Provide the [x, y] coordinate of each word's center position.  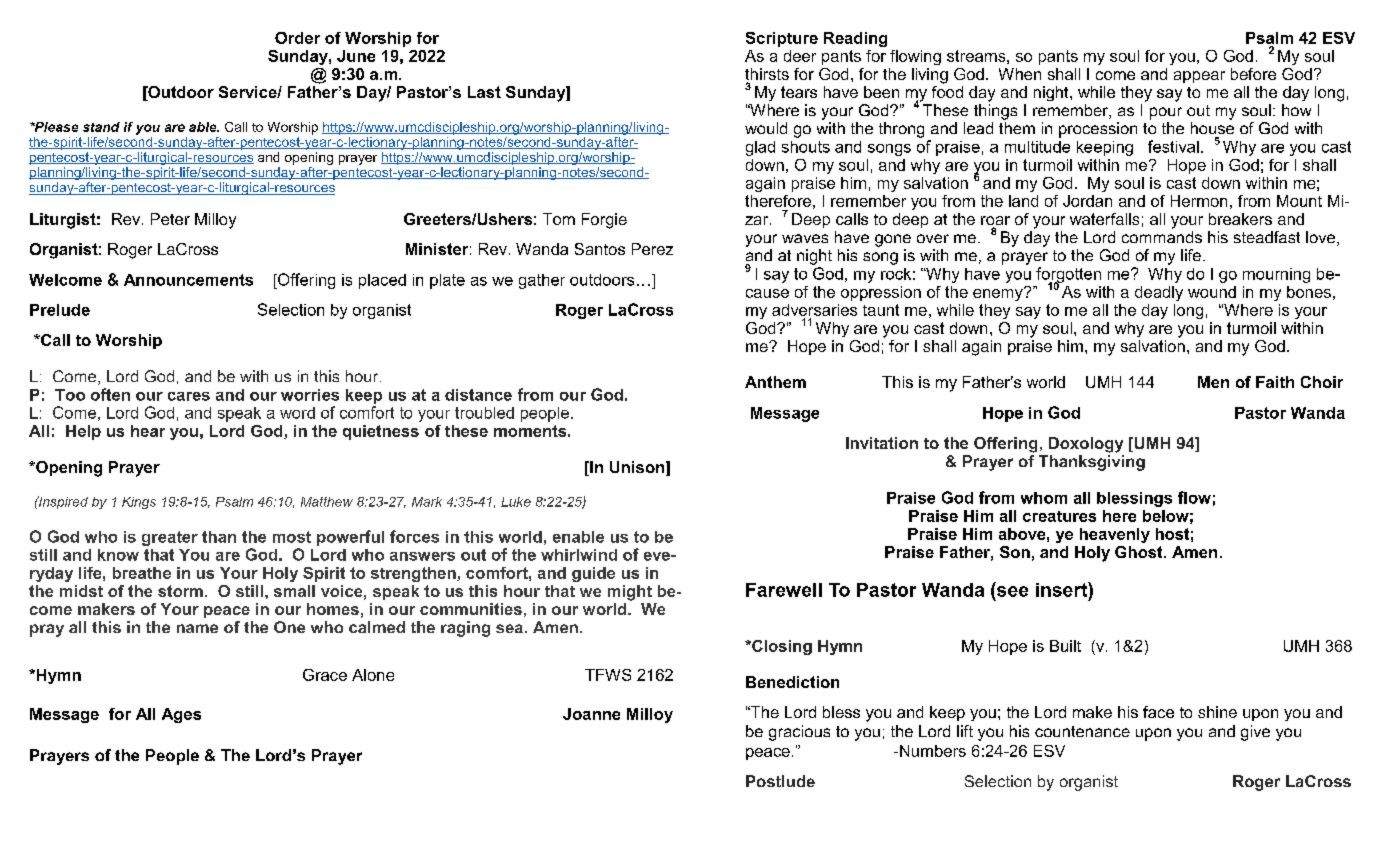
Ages [181, 715]
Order [297, 38]
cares [189, 396]
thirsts [767, 75]
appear [1199, 77]
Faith [1275, 382]
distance [478, 395]
